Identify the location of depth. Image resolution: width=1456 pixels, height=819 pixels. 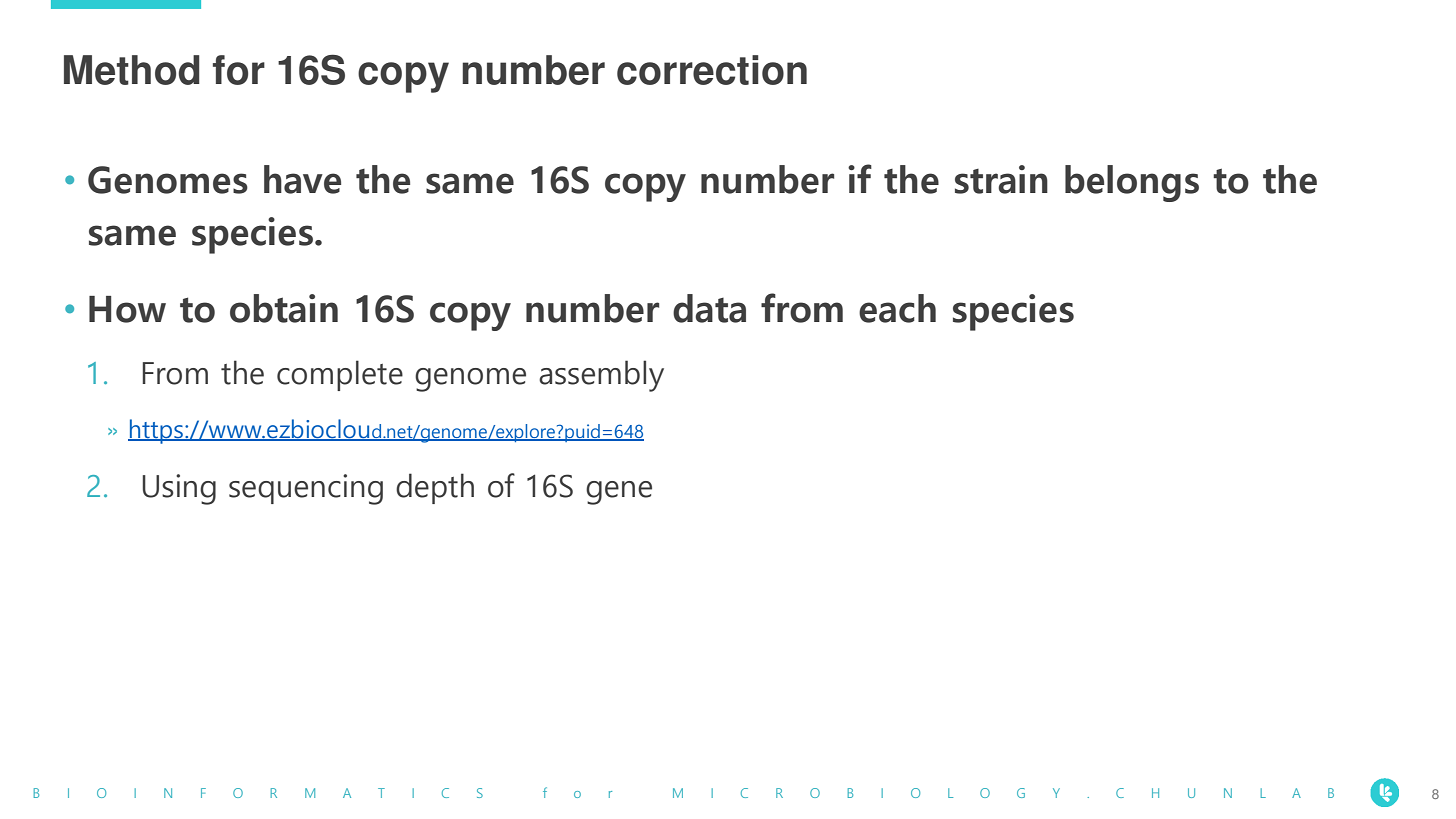
(435, 488).
